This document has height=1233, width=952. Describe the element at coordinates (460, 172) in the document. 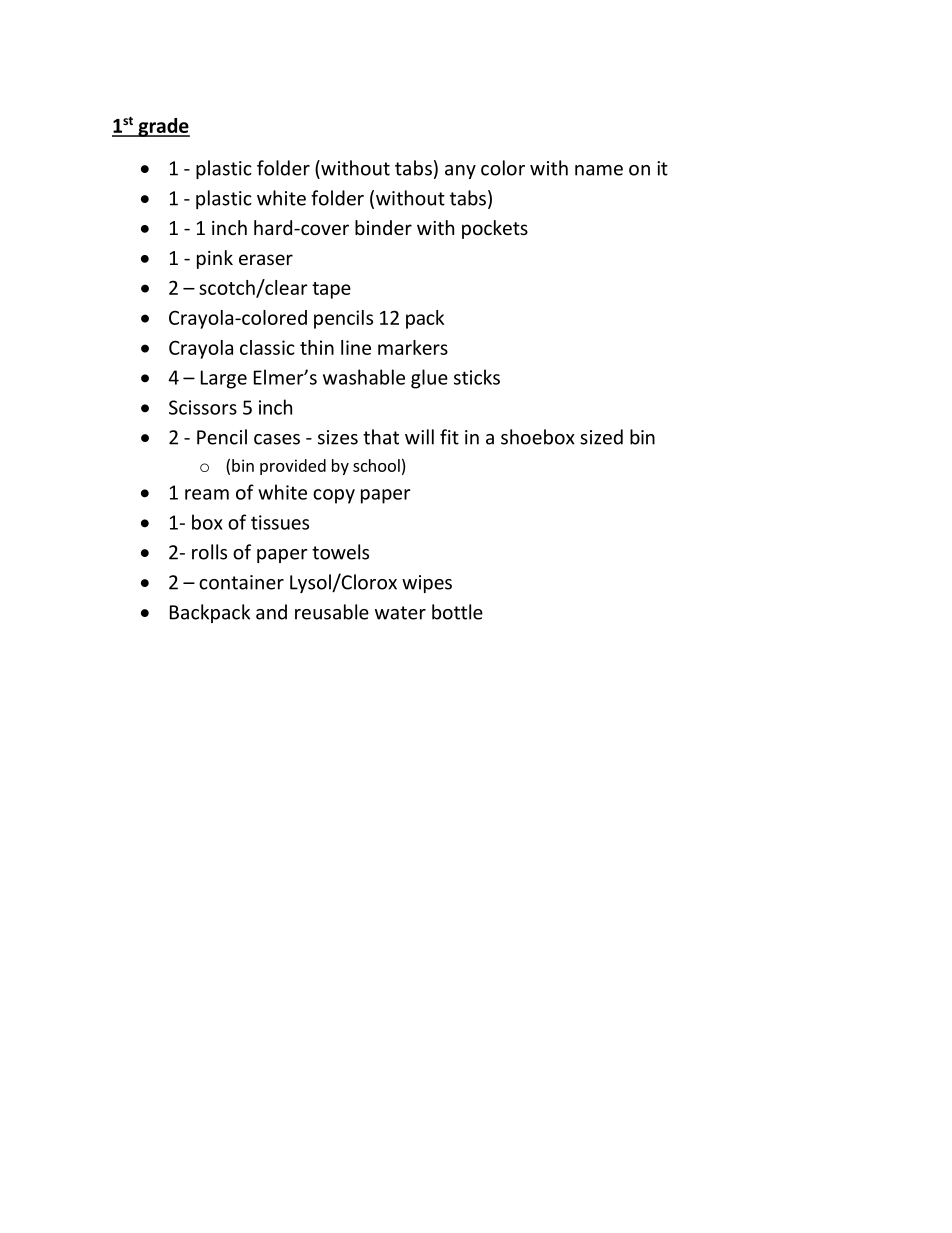

I see `any` at that location.
